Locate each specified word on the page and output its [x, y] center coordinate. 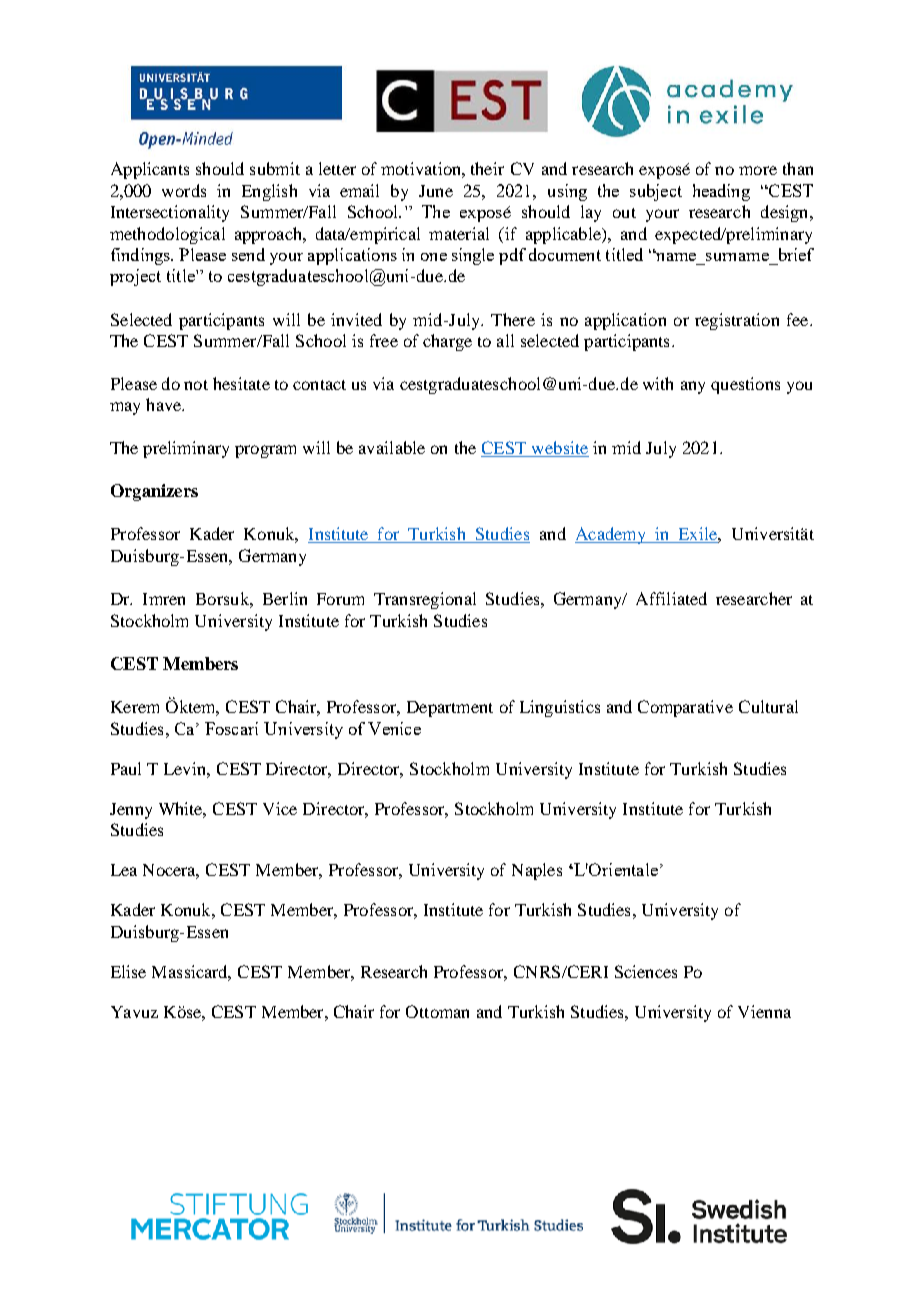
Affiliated [671, 598]
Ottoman [437, 1011]
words [184, 190]
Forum [340, 599]
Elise [128, 971]
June [436, 191]
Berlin [285, 598]
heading [721, 192]
